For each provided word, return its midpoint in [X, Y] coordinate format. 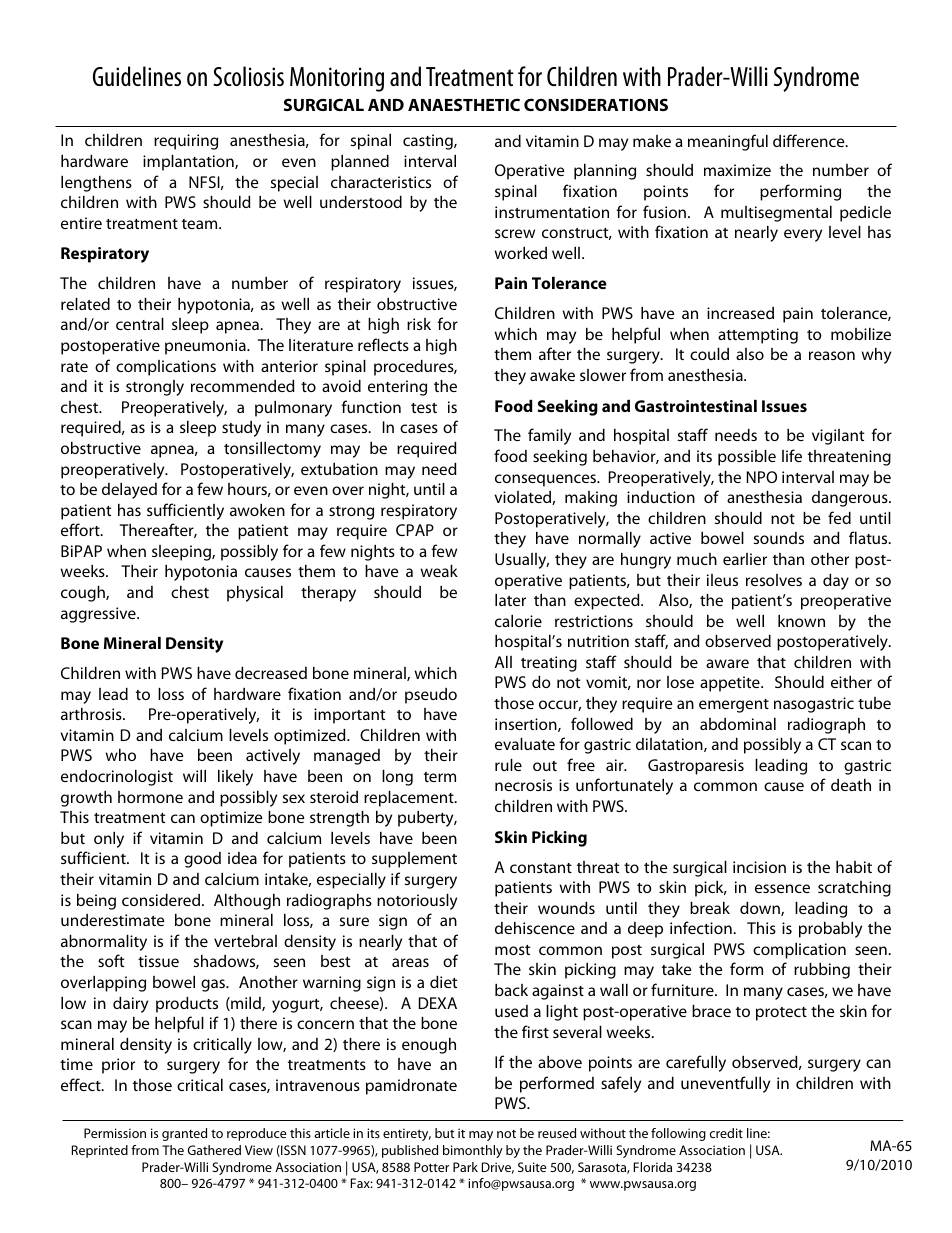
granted [184, 1134]
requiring [186, 142]
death [851, 785]
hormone [150, 797]
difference [810, 140]
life [792, 455]
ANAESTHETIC [464, 104]
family [549, 436]
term [440, 777]
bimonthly [473, 1151]
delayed [129, 491]
